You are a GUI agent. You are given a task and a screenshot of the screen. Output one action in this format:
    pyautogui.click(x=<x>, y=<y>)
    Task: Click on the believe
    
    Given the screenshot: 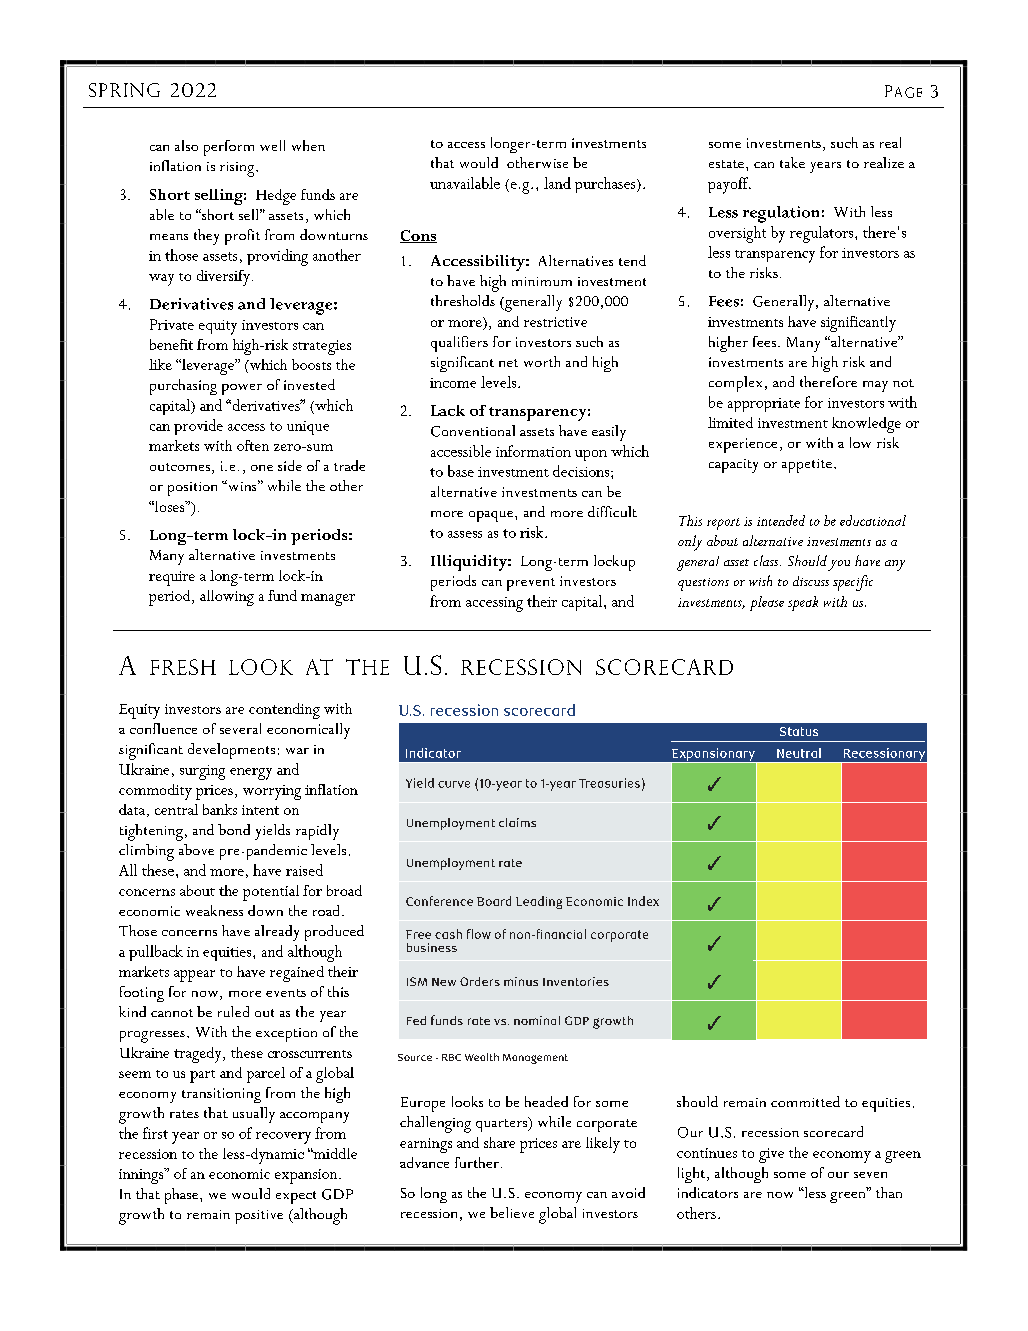 What is the action you would take?
    pyautogui.click(x=512, y=1212)
